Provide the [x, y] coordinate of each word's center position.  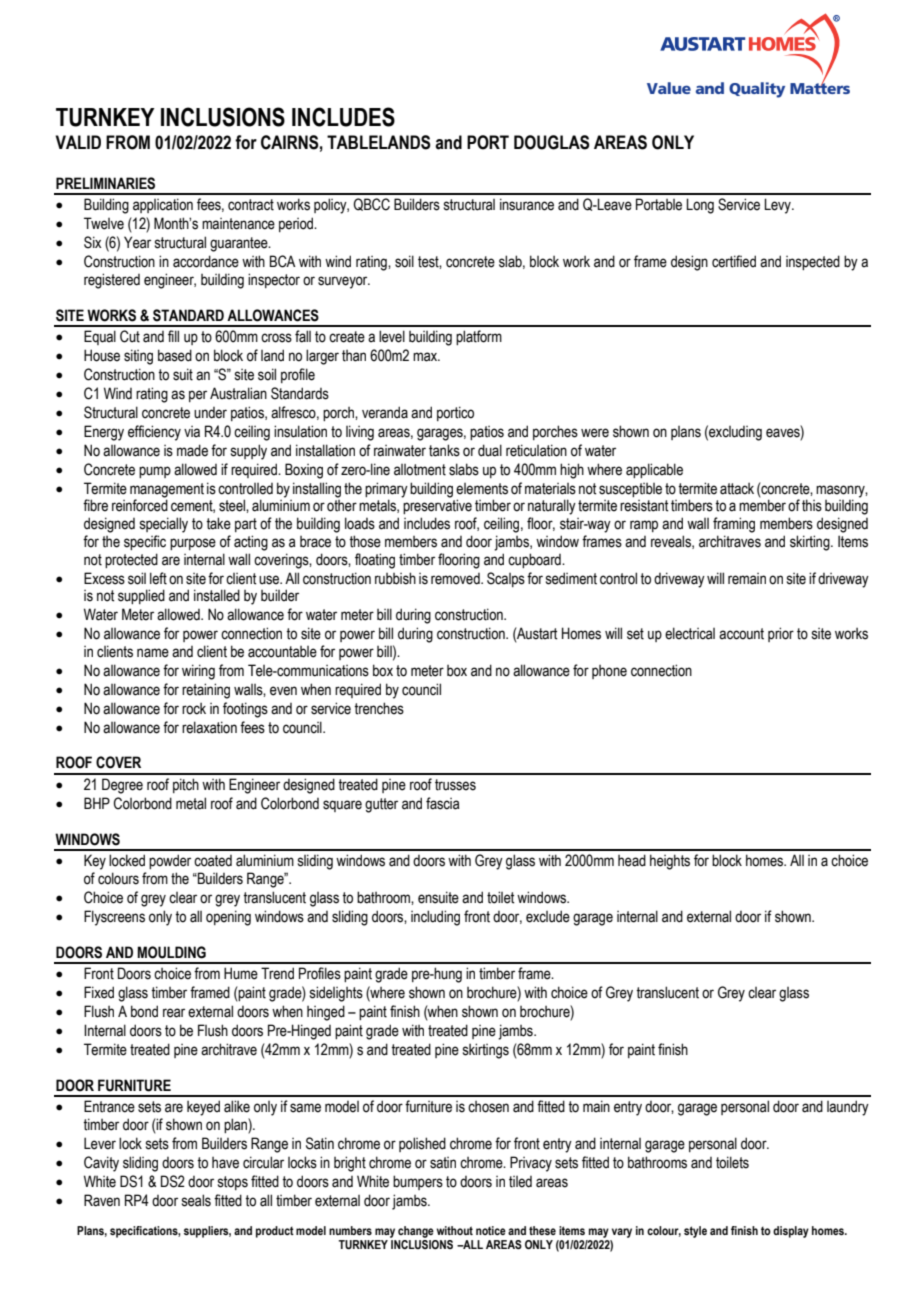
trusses [455, 785]
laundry [848, 1108]
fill [173, 336]
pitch [186, 785]
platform [479, 337]
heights [670, 862]
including [435, 918]
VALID [78, 142]
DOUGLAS [552, 142]
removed [456, 579]
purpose [193, 544]
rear [174, 1013]
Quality [757, 90]
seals [196, 1200]
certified [734, 261]
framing [734, 525]
